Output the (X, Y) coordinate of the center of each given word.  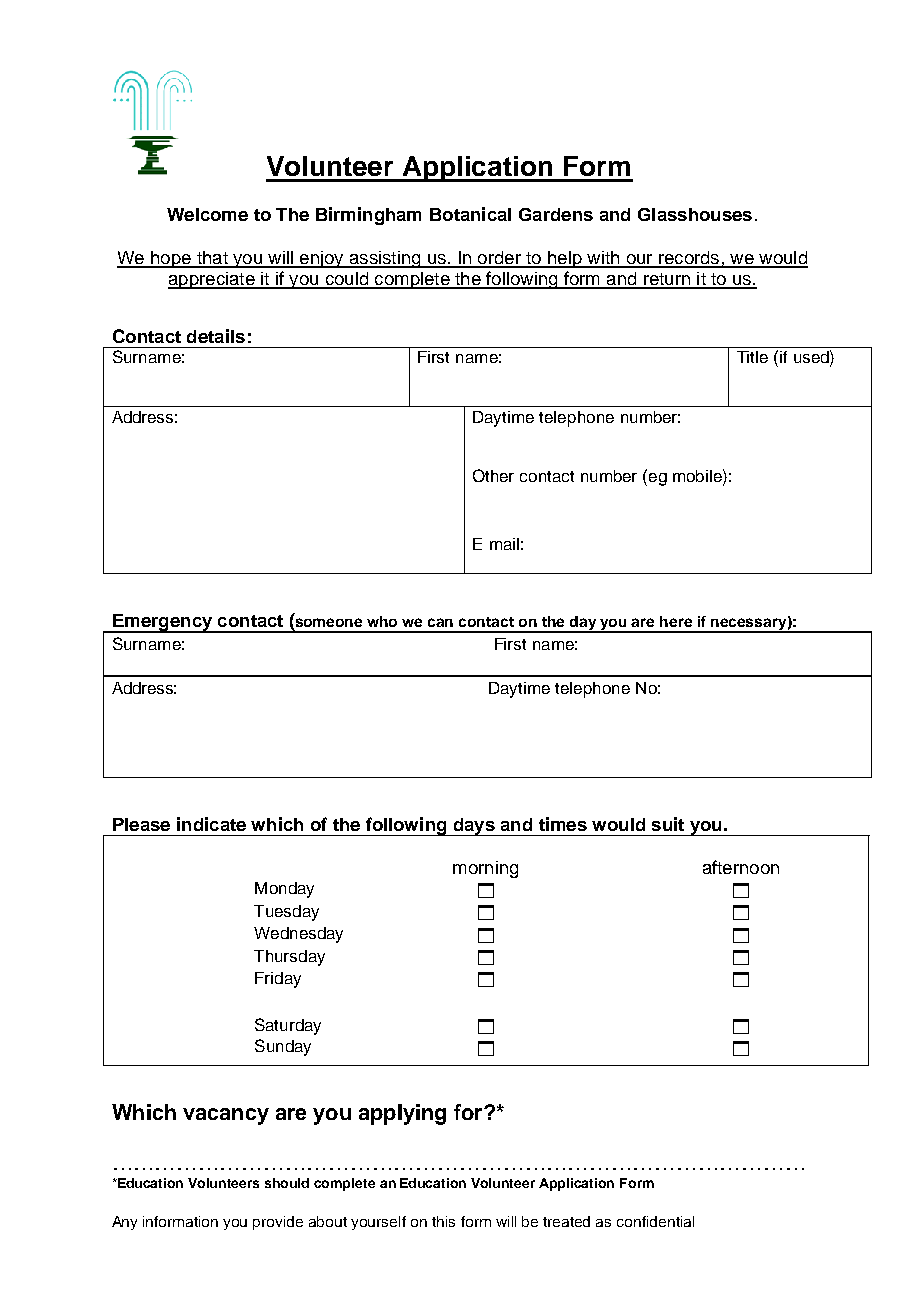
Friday (278, 980)
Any (124, 1223)
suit (668, 824)
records (689, 259)
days (474, 827)
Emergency (162, 623)
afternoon (741, 867)
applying (402, 1114)
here (676, 621)
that (212, 259)
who (382, 621)
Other (493, 475)
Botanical (470, 214)
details (216, 336)
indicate (211, 824)
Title (752, 357)
